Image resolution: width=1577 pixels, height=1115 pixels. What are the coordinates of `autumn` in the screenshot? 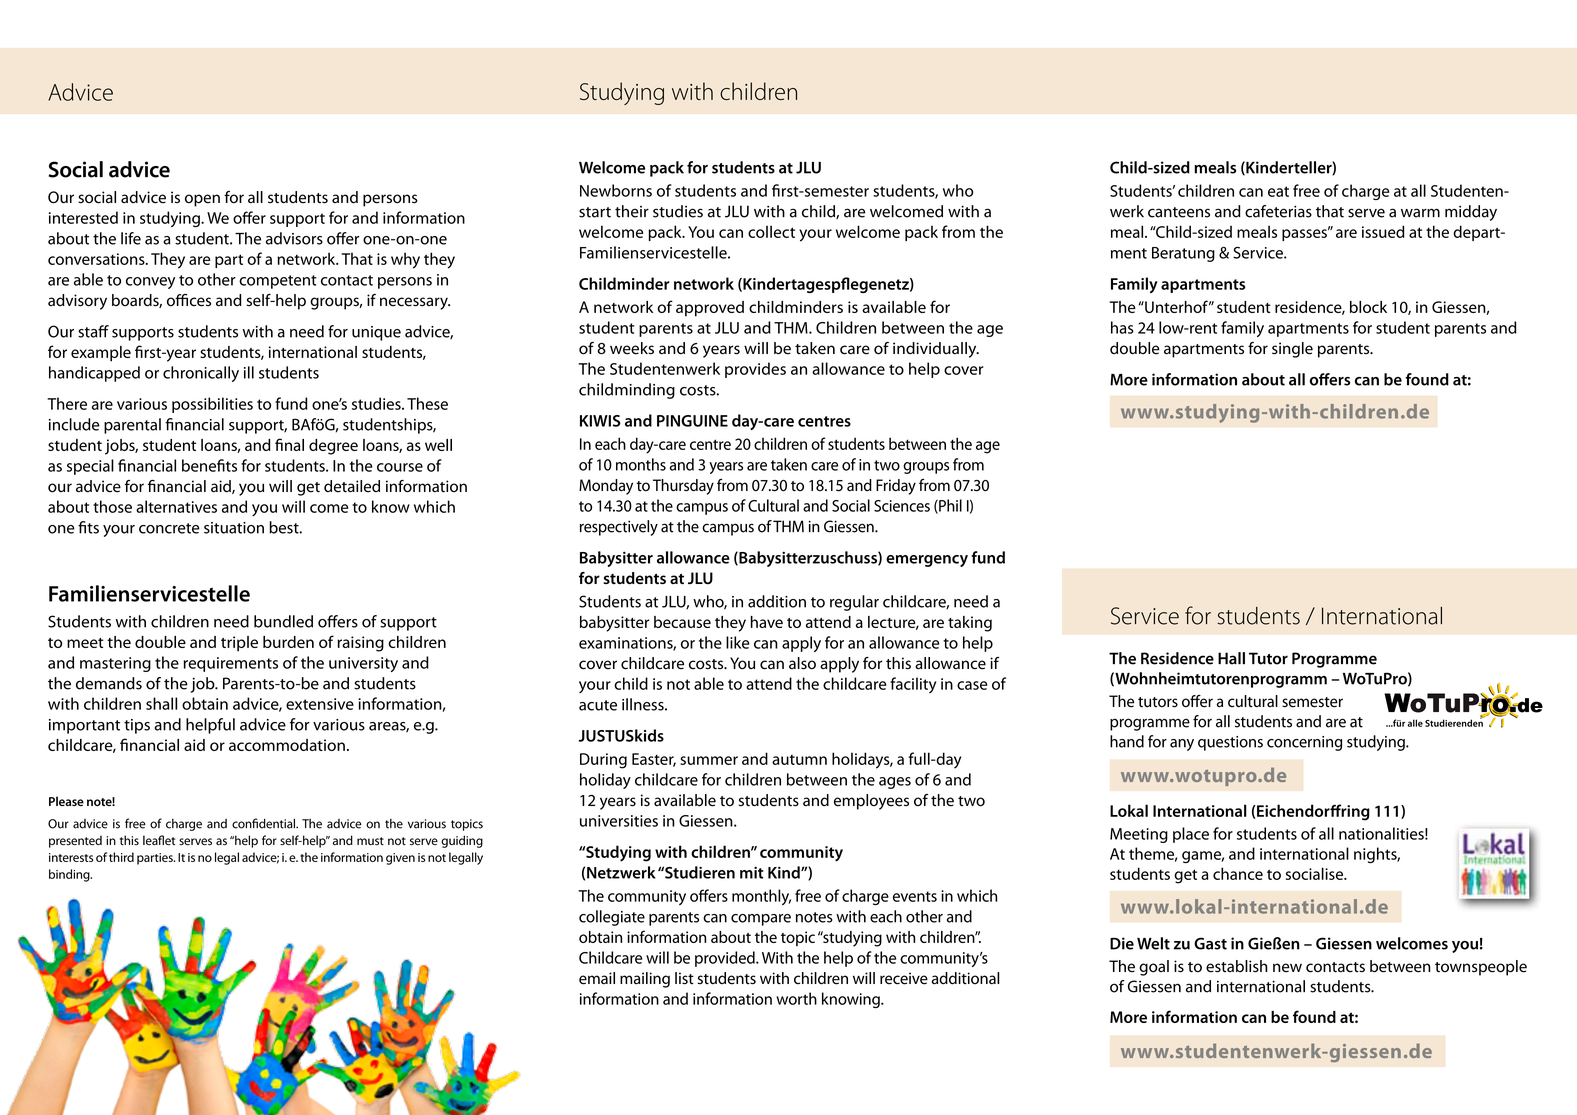 It's located at (799, 760).
